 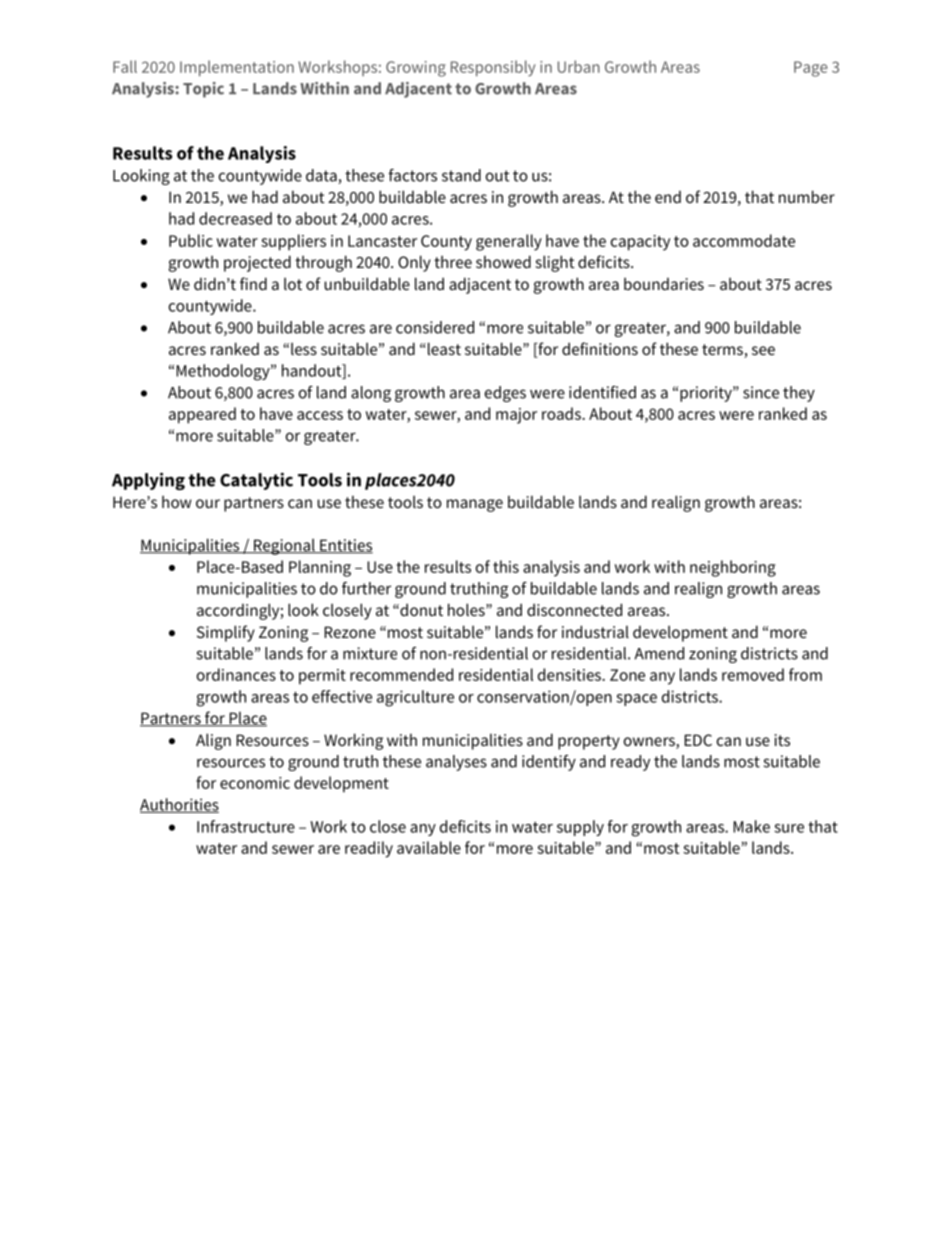 What do you see at coordinates (811, 69) in the screenshot?
I see `Page` at bounding box center [811, 69].
